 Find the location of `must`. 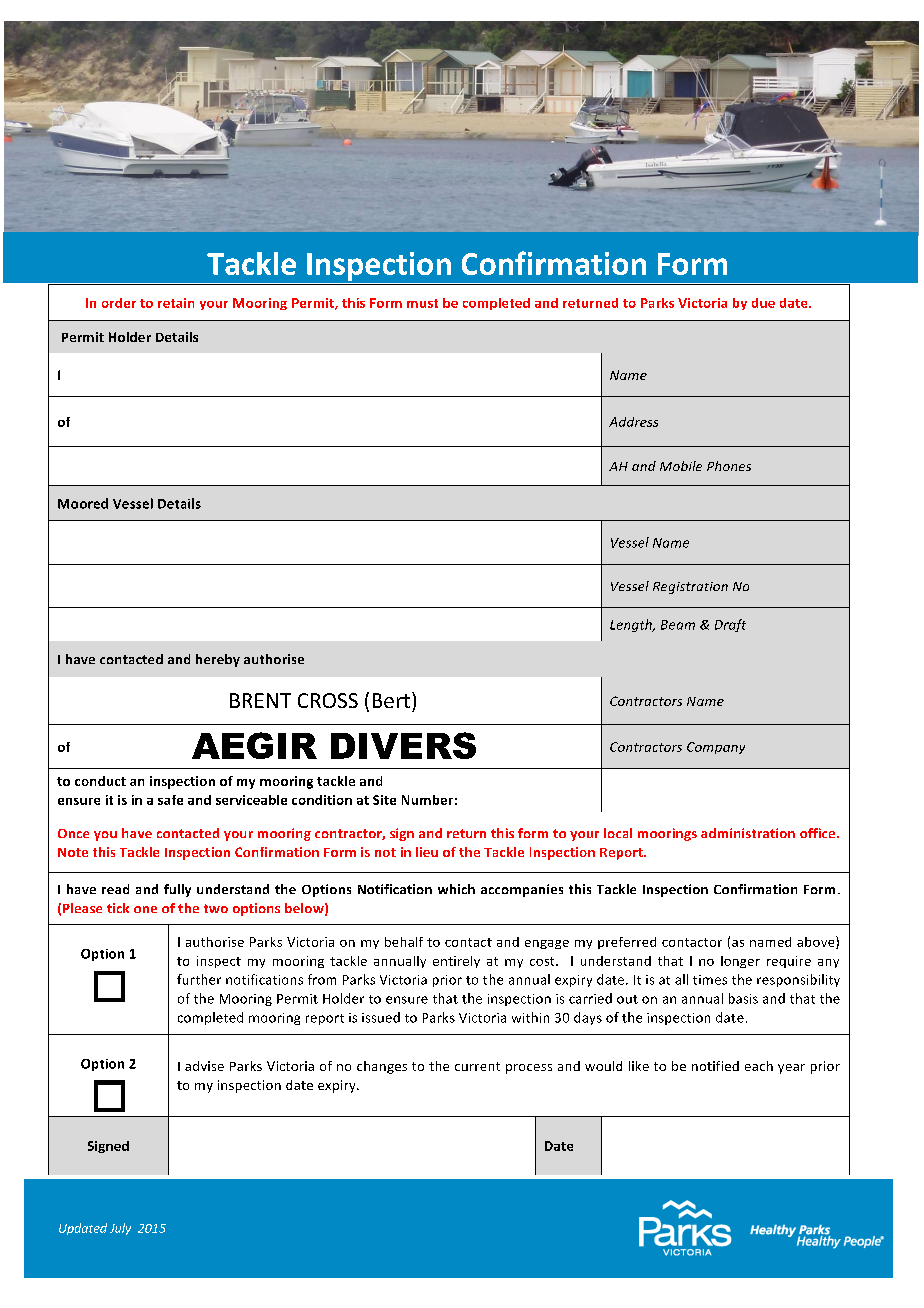

must is located at coordinates (422, 303).
